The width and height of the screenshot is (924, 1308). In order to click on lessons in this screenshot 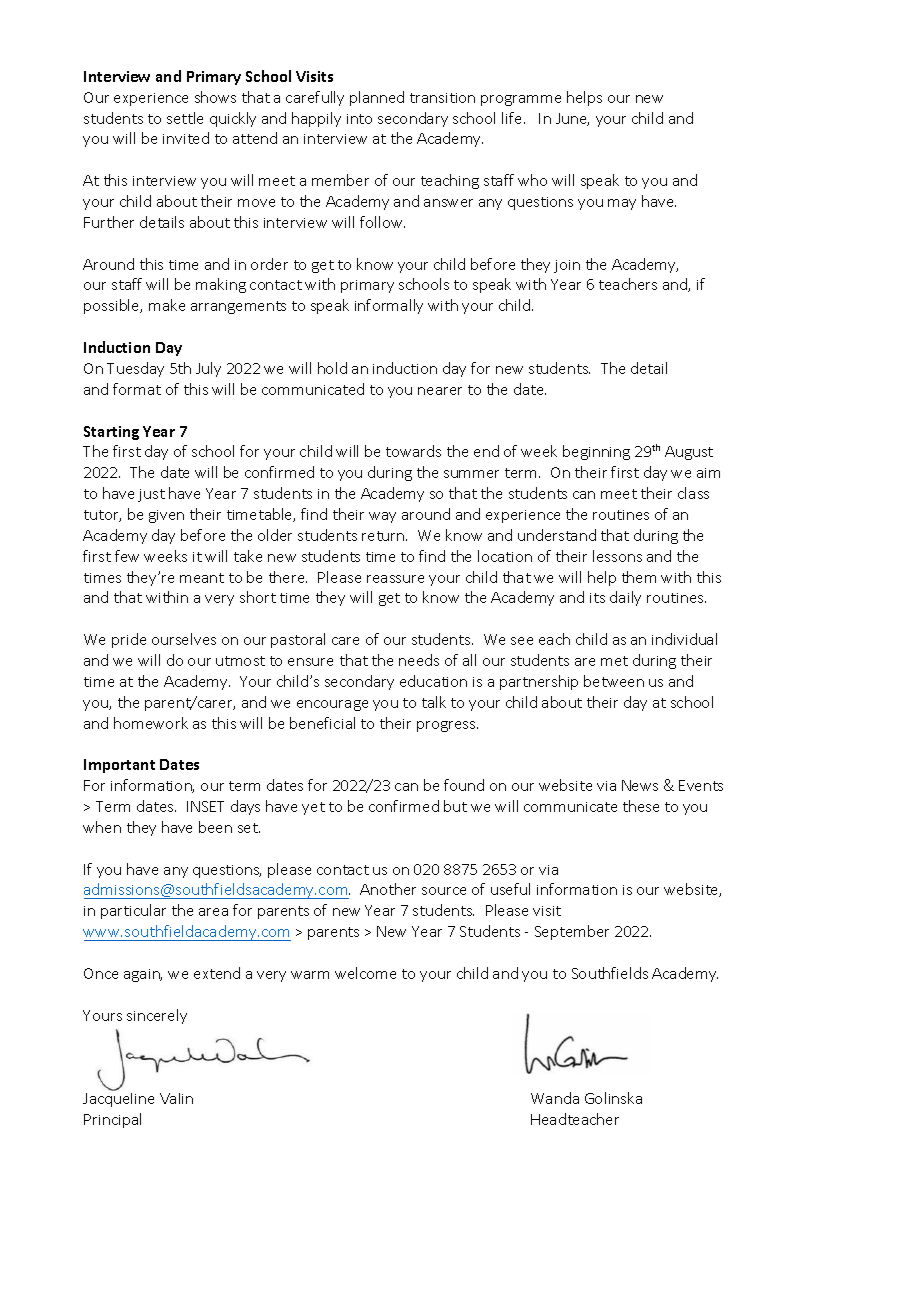, I will do `click(617, 556)`.
